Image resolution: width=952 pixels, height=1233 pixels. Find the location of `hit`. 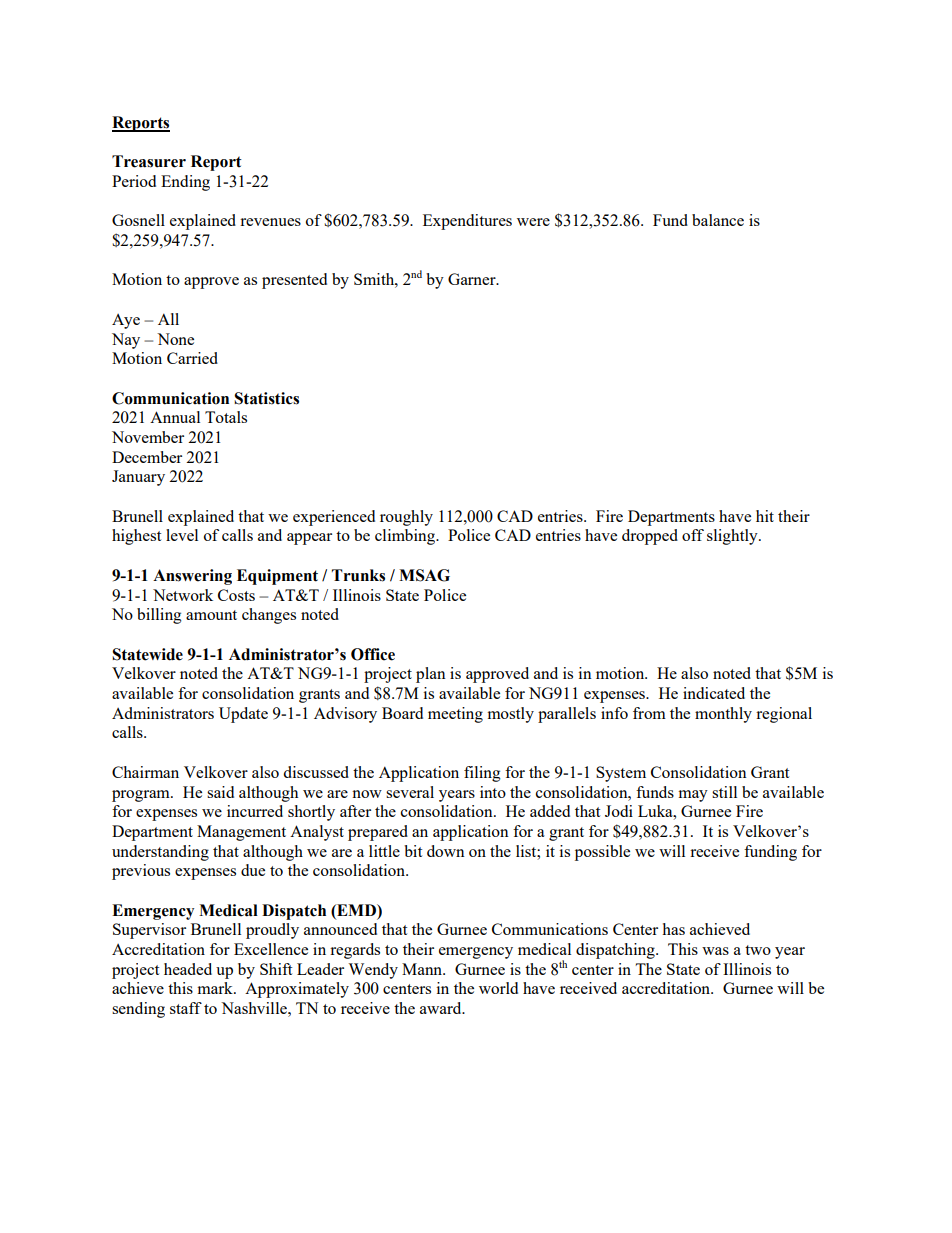

hit is located at coordinates (765, 516).
